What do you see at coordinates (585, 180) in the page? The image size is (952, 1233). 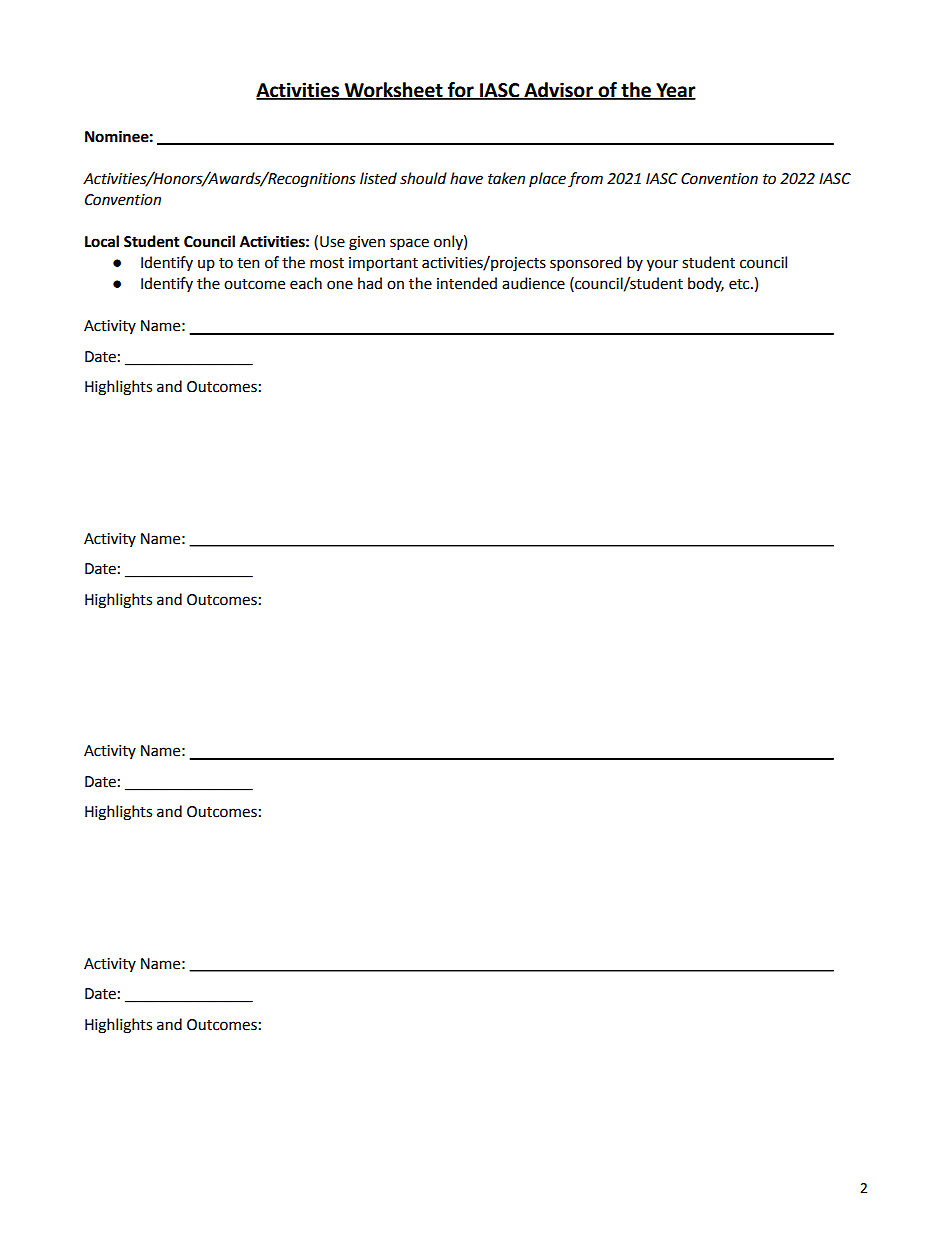 I see `from` at bounding box center [585, 180].
